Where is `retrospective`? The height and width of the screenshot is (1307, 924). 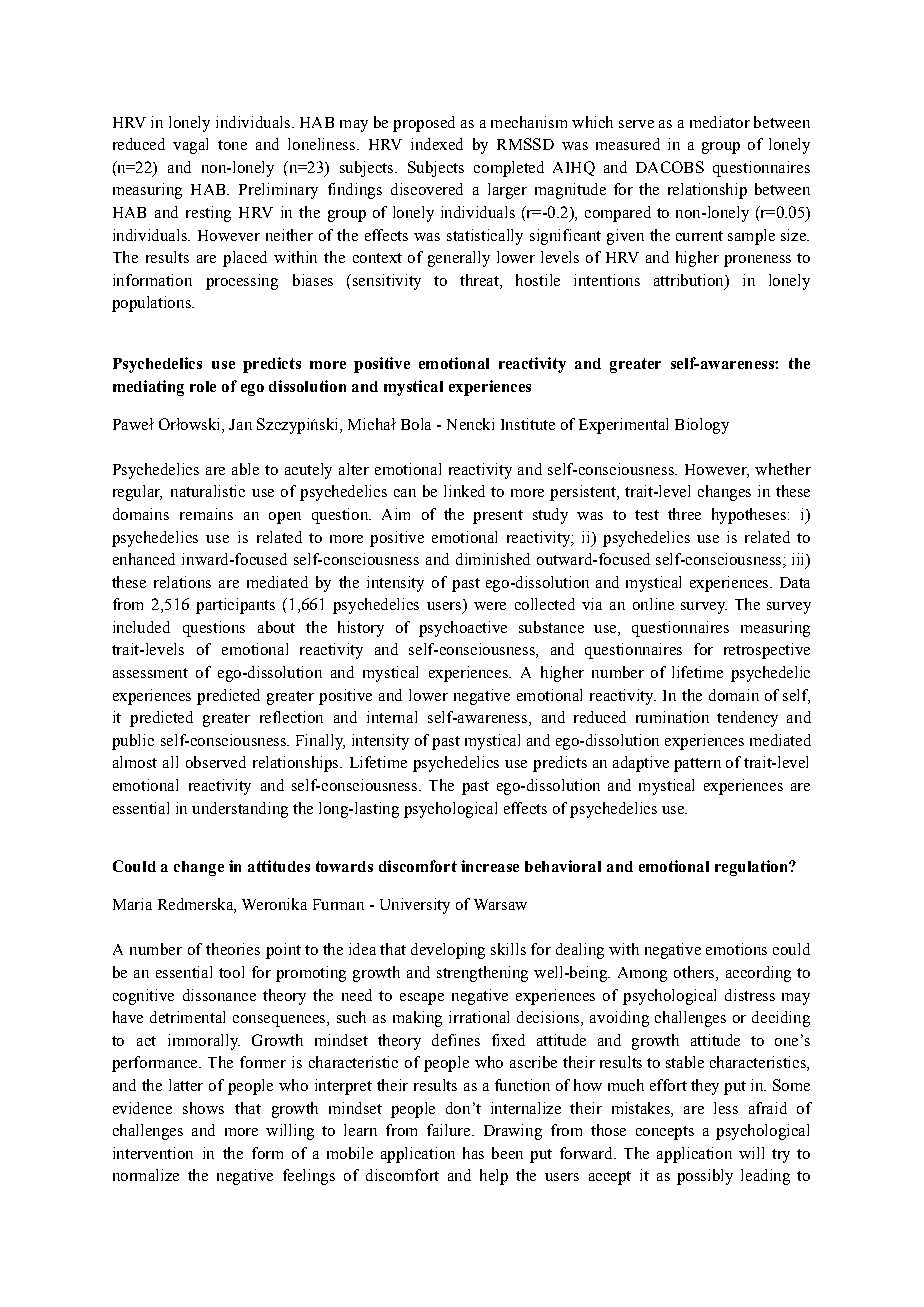
retrospective is located at coordinates (767, 651).
